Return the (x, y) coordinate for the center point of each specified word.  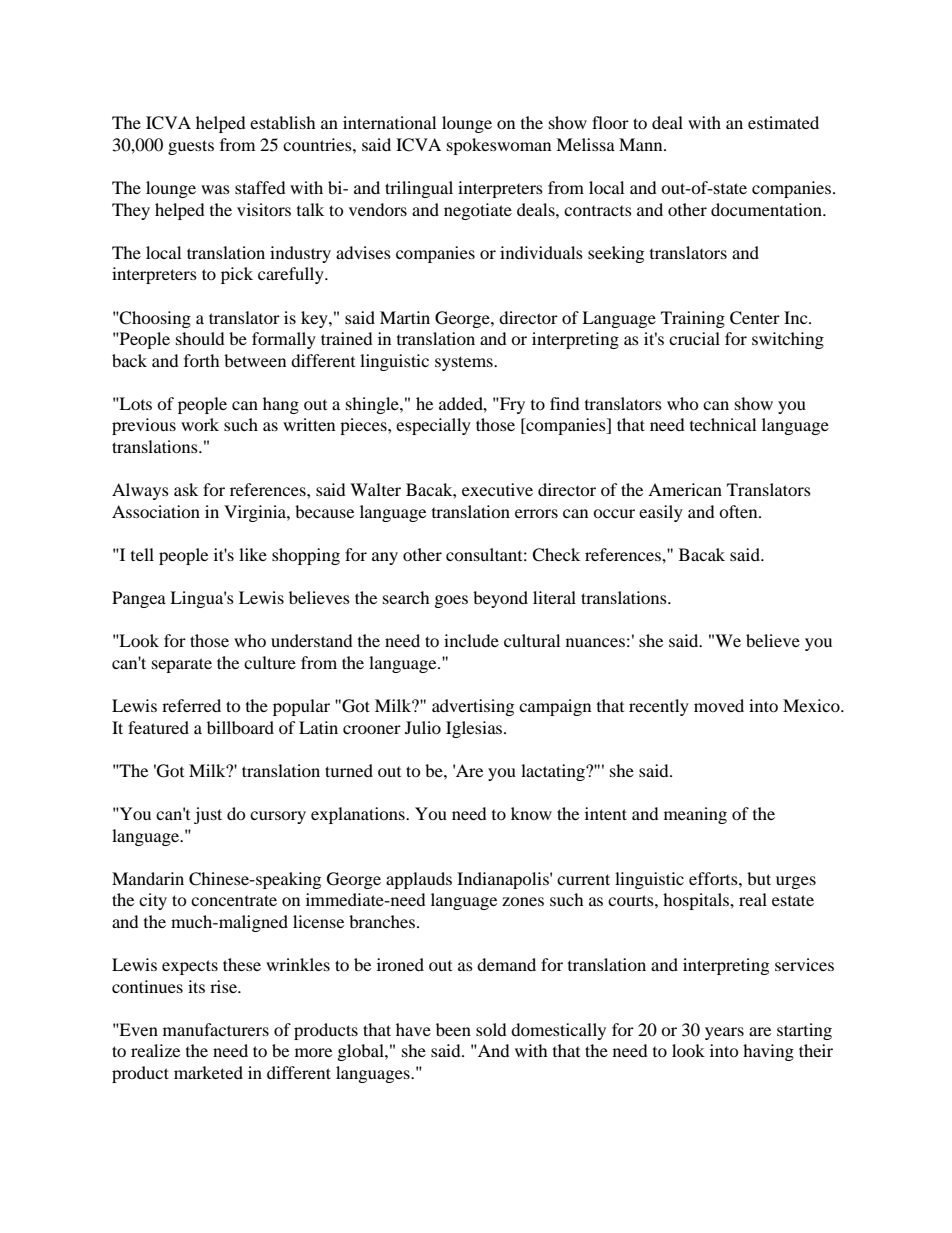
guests (191, 147)
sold (491, 1029)
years (724, 1033)
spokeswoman (499, 146)
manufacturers (216, 1029)
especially (433, 426)
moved (719, 705)
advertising (473, 707)
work (200, 424)
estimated (783, 122)
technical (723, 424)
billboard (240, 727)
